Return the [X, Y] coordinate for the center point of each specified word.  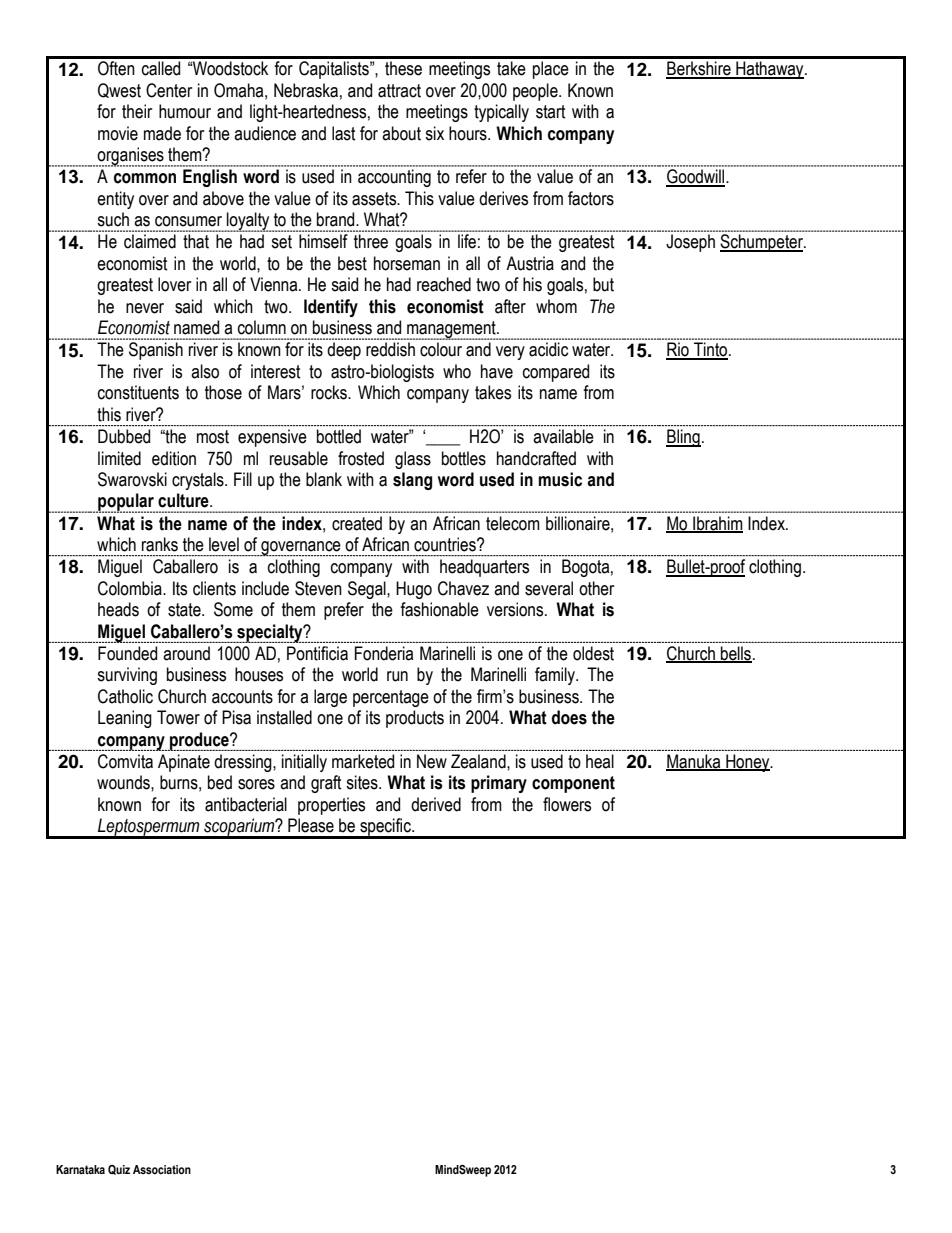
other [596, 588]
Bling [683, 438]
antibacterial [246, 804]
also [205, 371]
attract [399, 91]
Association [162, 1169]
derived [436, 804]
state [185, 610]
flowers [567, 804]
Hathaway [770, 70]
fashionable [439, 609]
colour [441, 349]
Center [169, 90]
